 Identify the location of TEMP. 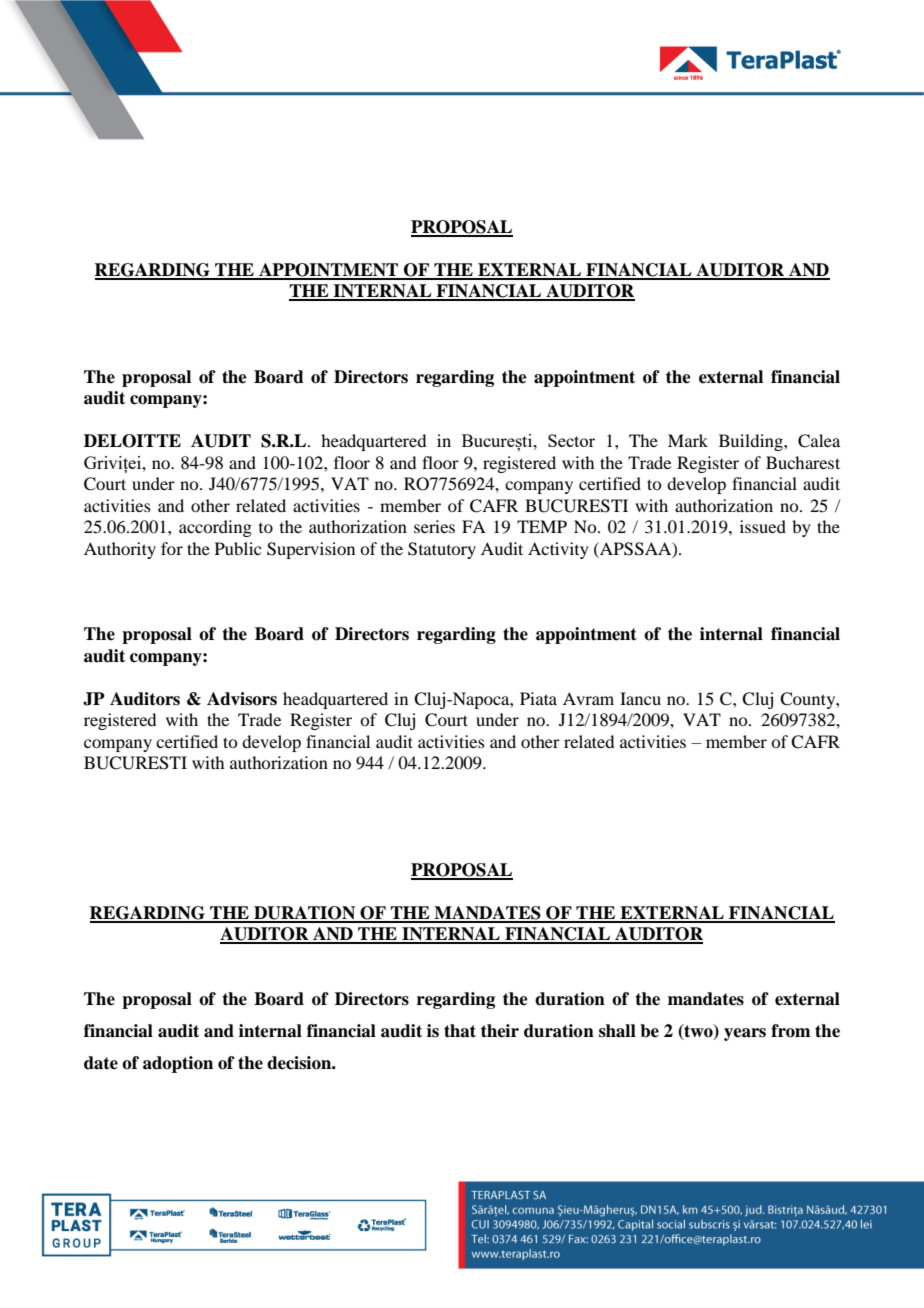
(542, 526).
